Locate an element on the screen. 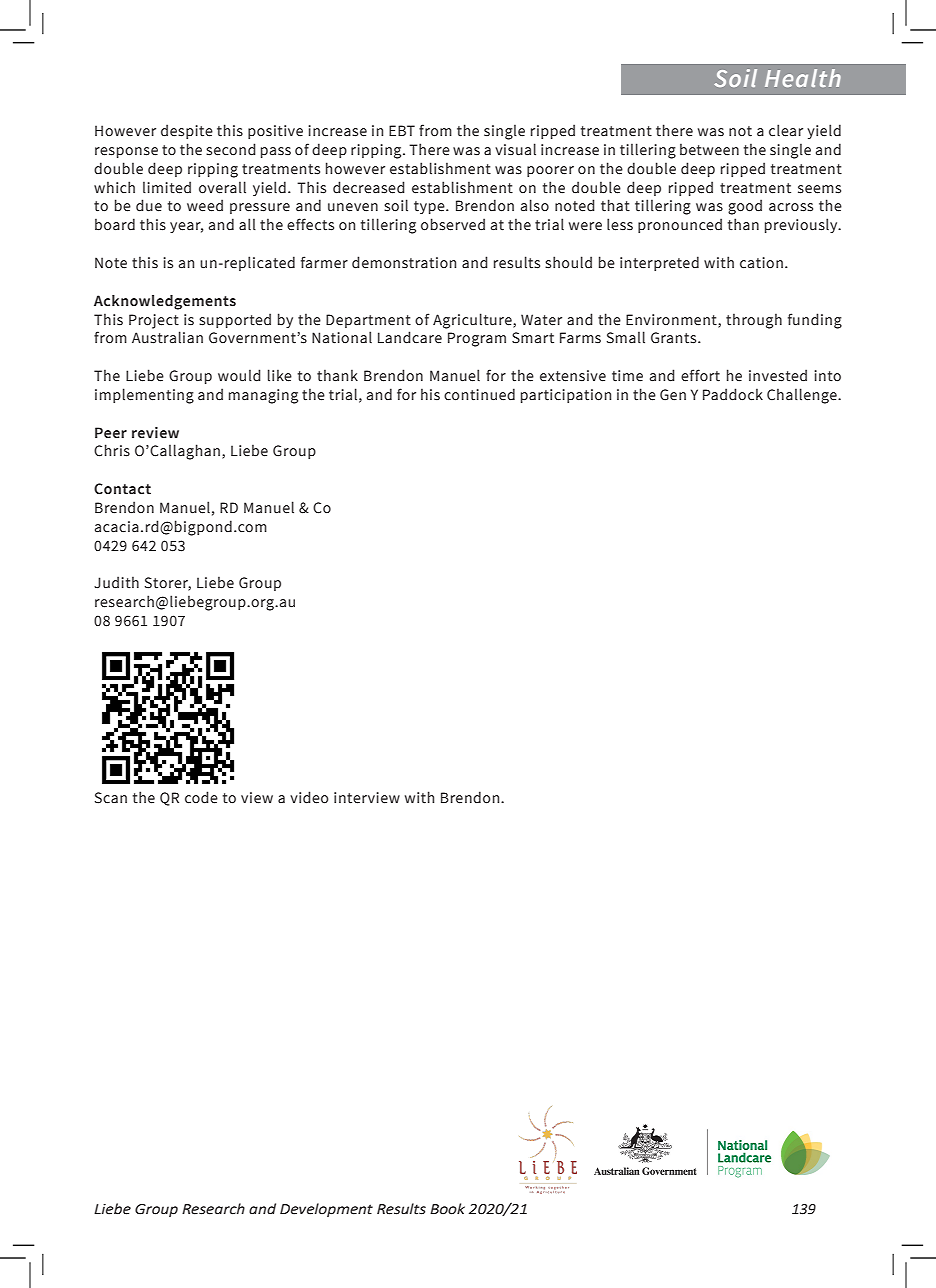 This screenshot has width=936, height=1288. visual is located at coordinates (515, 149).
